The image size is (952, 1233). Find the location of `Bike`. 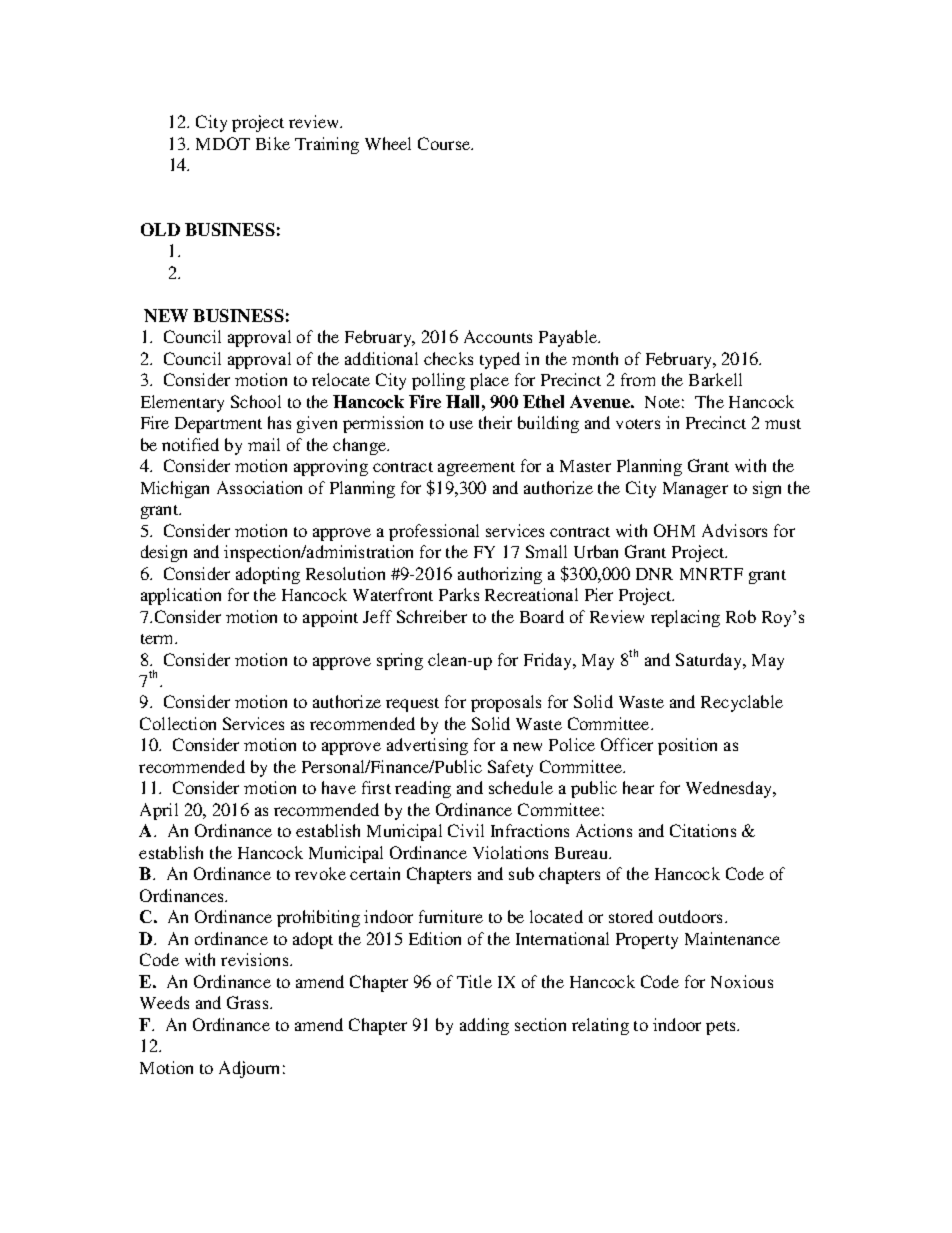

Bike is located at coordinates (273, 143).
